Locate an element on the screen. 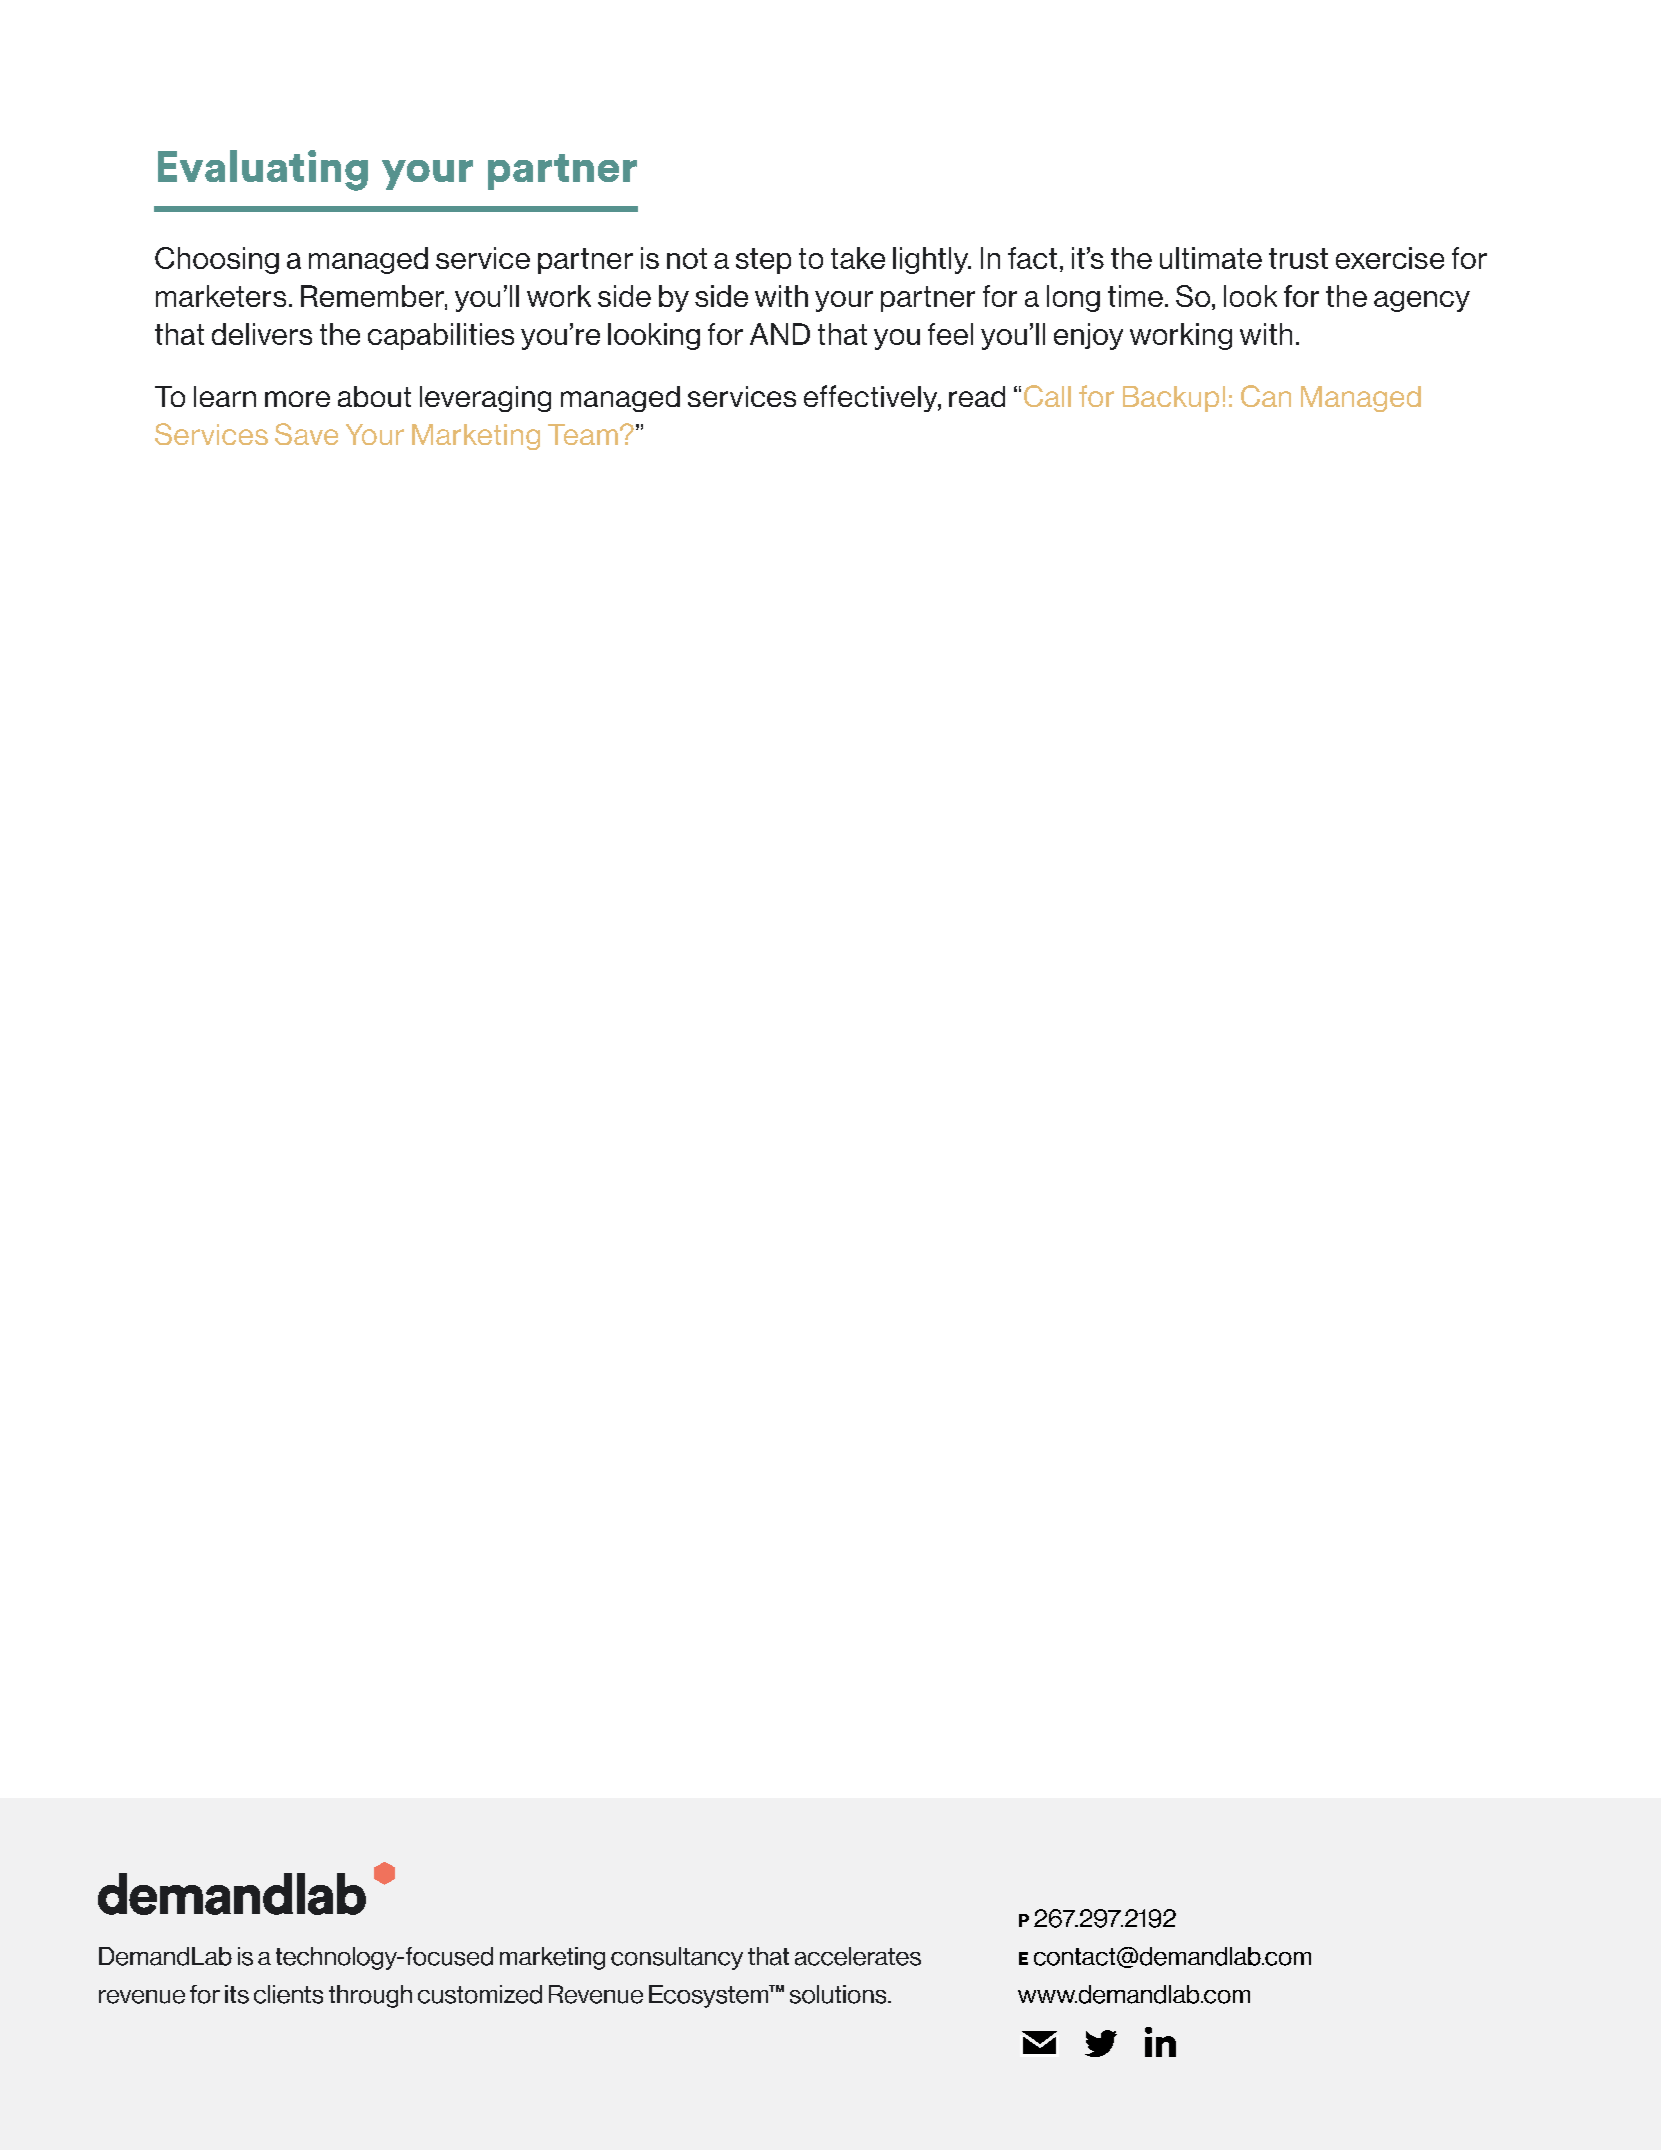  Can is located at coordinates (1266, 396).
